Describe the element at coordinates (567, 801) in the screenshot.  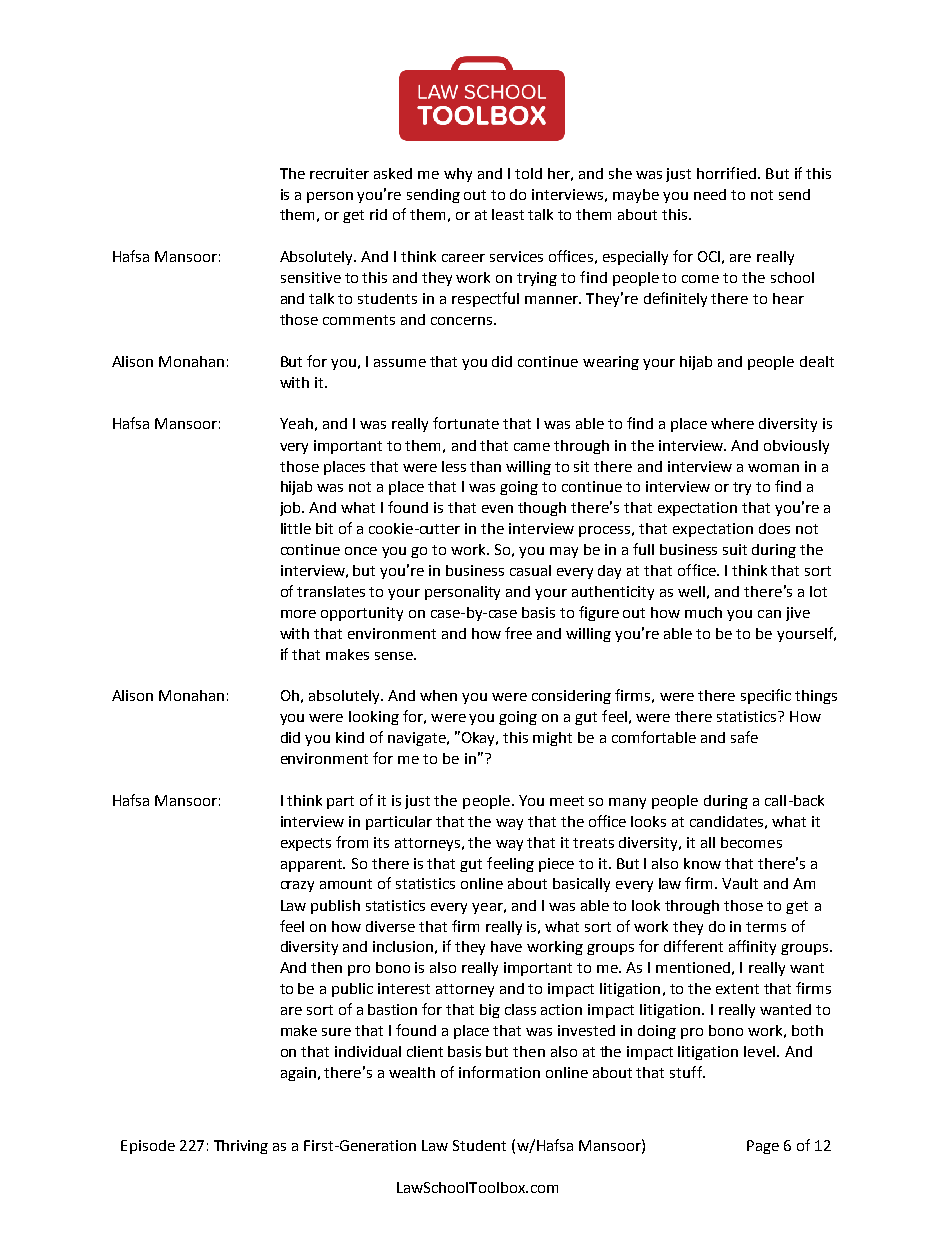
I see `meet` at that location.
